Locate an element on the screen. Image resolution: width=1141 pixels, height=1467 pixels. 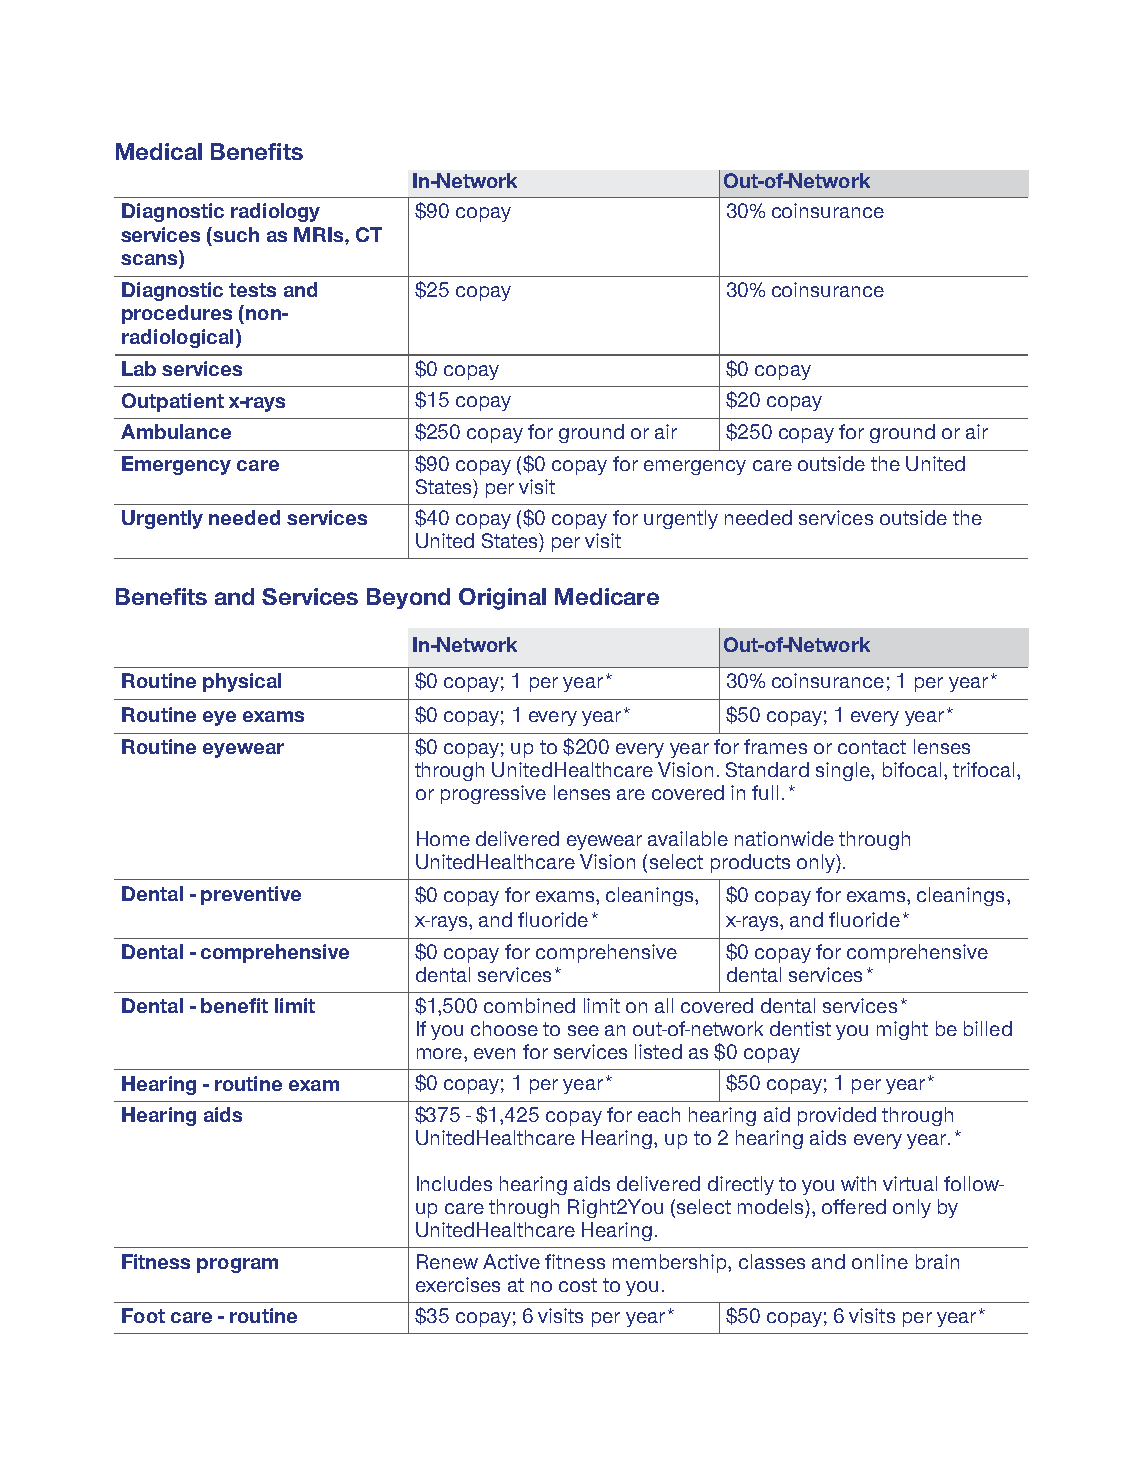
more is located at coordinates (439, 1053).
